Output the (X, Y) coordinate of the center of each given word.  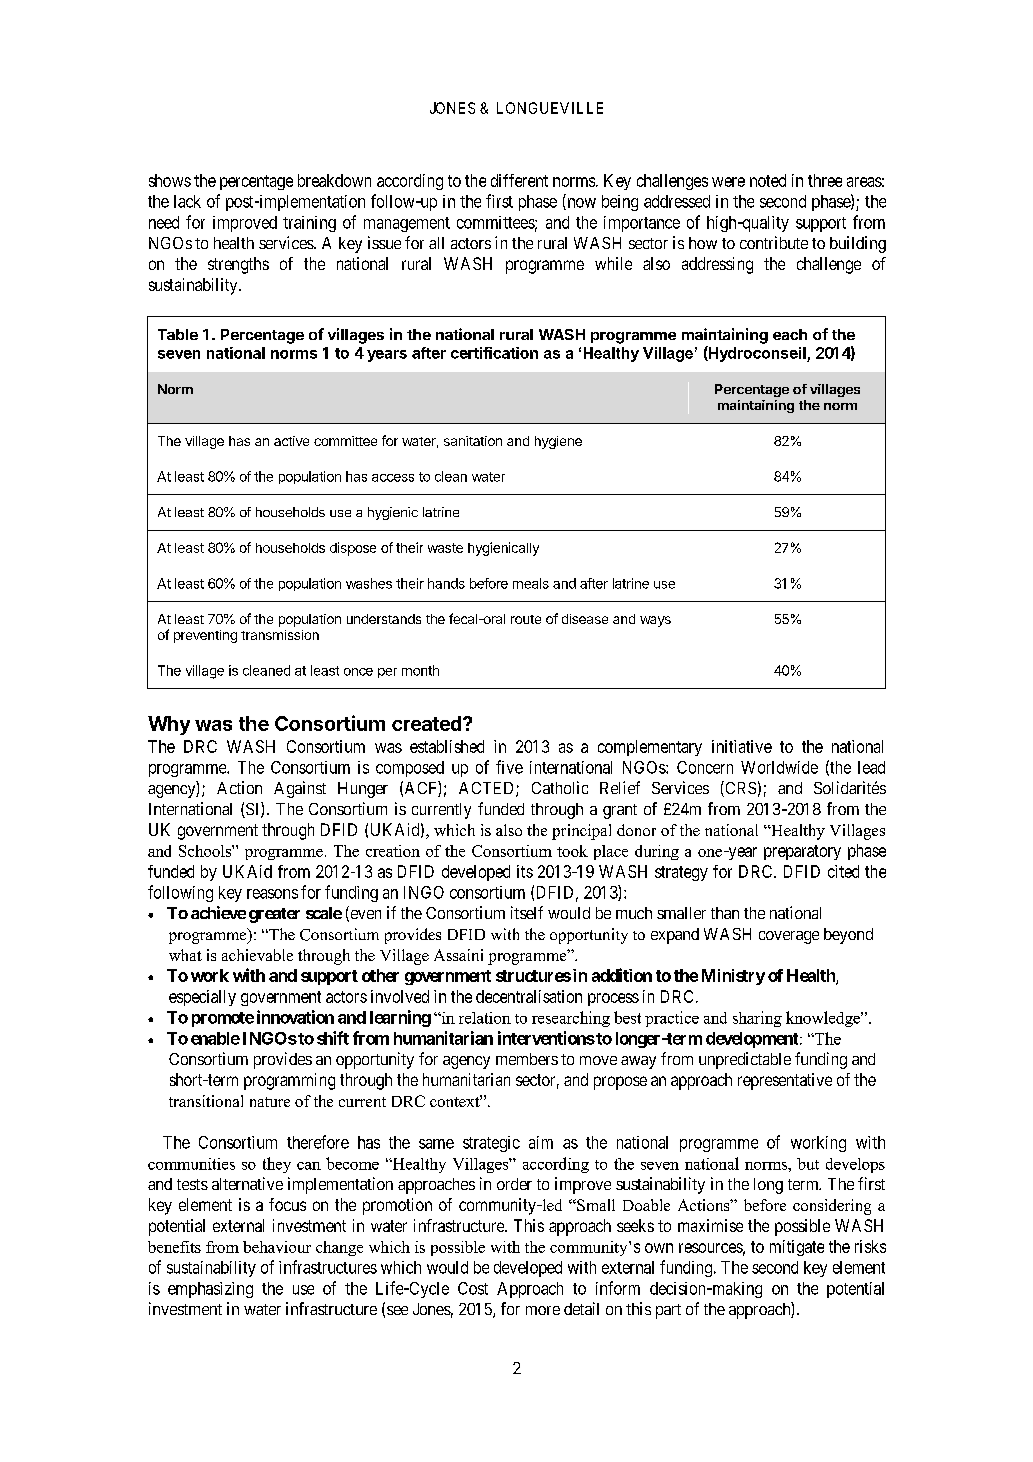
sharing (757, 1019)
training (309, 224)
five (509, 767)
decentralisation (529, 996)
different (519, 180)
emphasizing (210, 1290)
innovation (295, 1017)
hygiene (558, 442)
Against (300, 789)
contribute (774, 242)
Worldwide (779, 767)
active (291, 441)
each (790, 334)
